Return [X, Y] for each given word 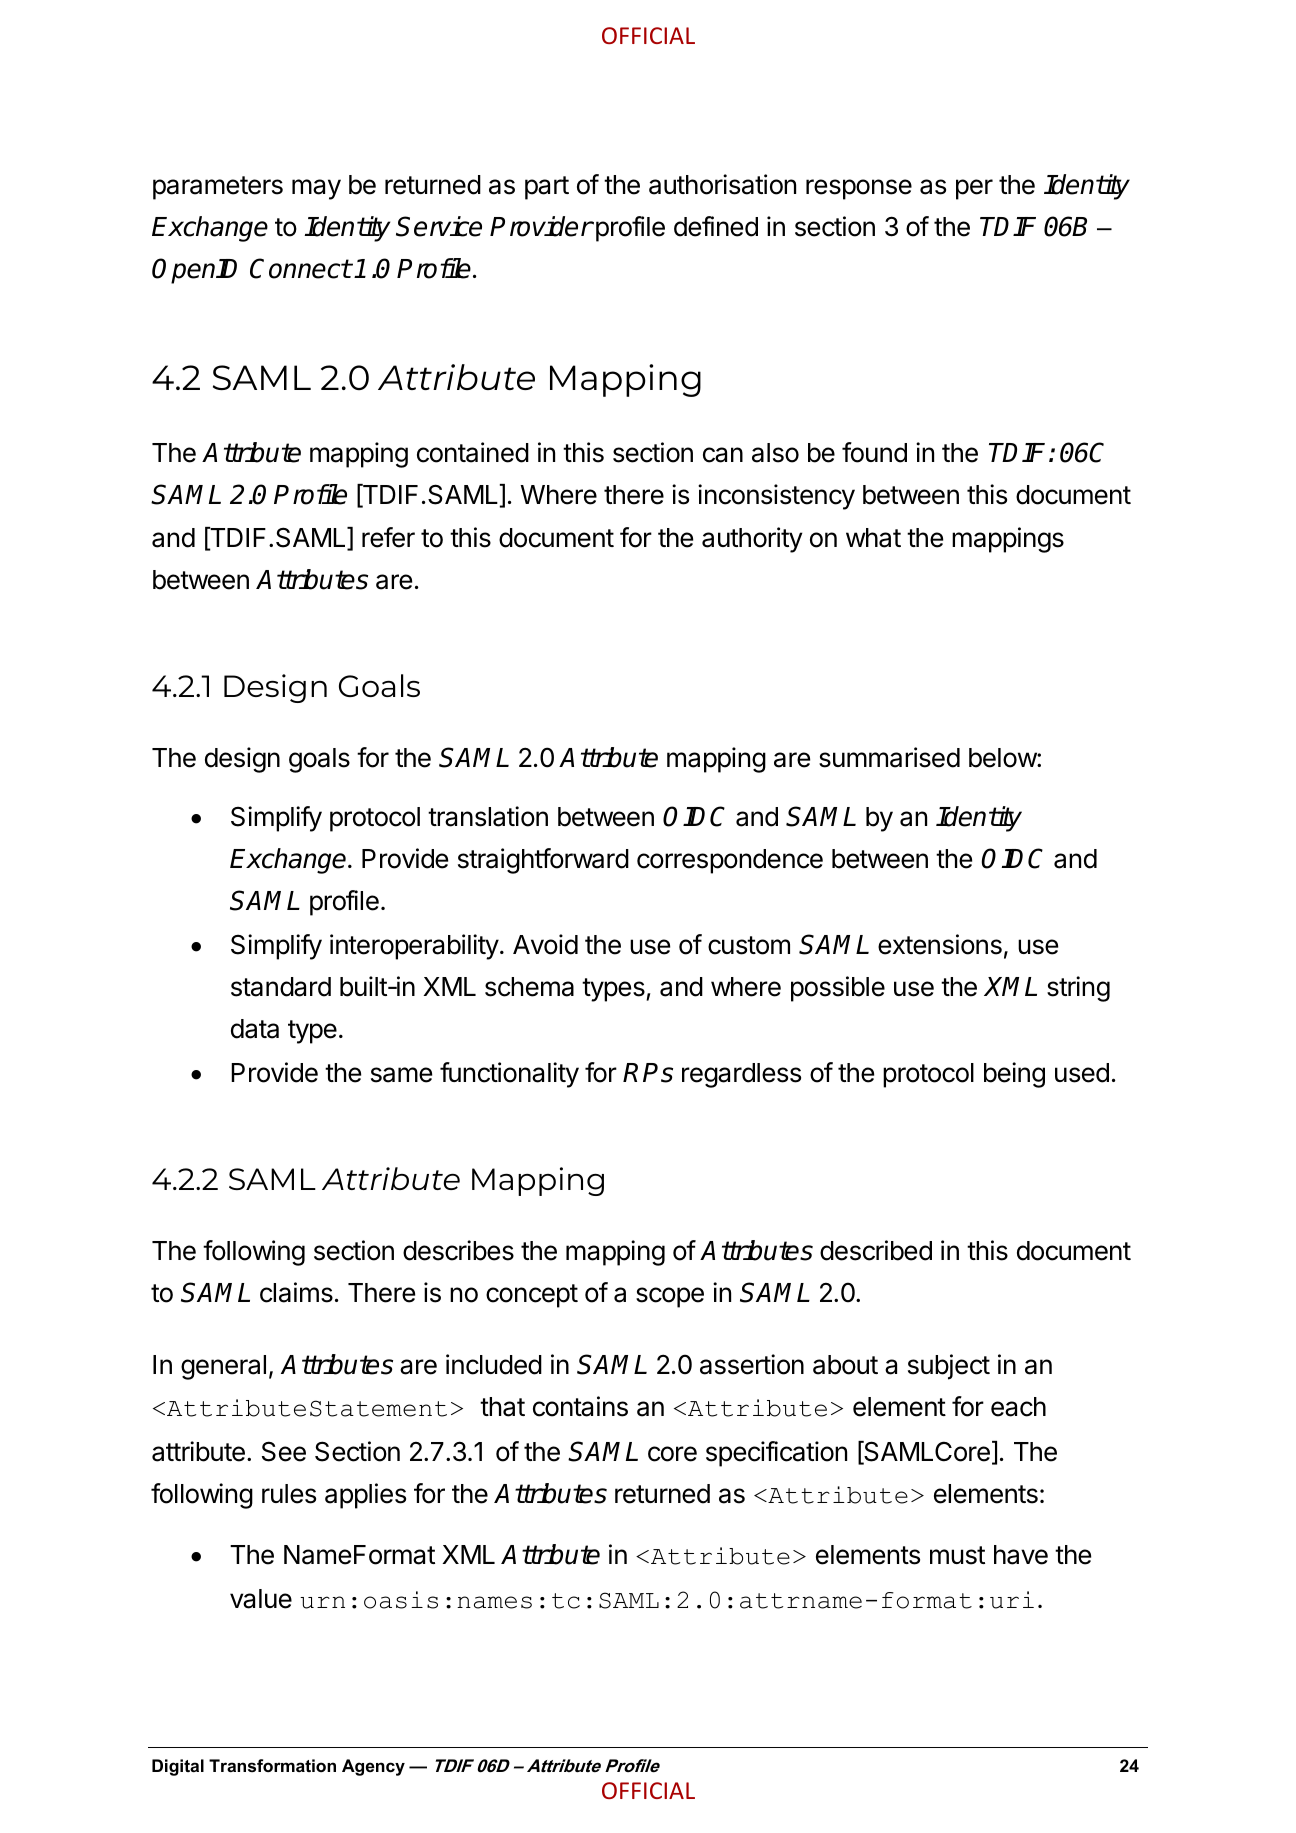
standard [281, 987]
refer [388, 537]
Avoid [545, 944]
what [873, 538]
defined [716, 226]
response [859, 189]
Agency [373, 1767]
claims [296, 1292]
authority [752, 540]
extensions [940, 944]
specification [776, 1454]
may [316, 189]
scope [670, 1297]
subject [949, 1367]
